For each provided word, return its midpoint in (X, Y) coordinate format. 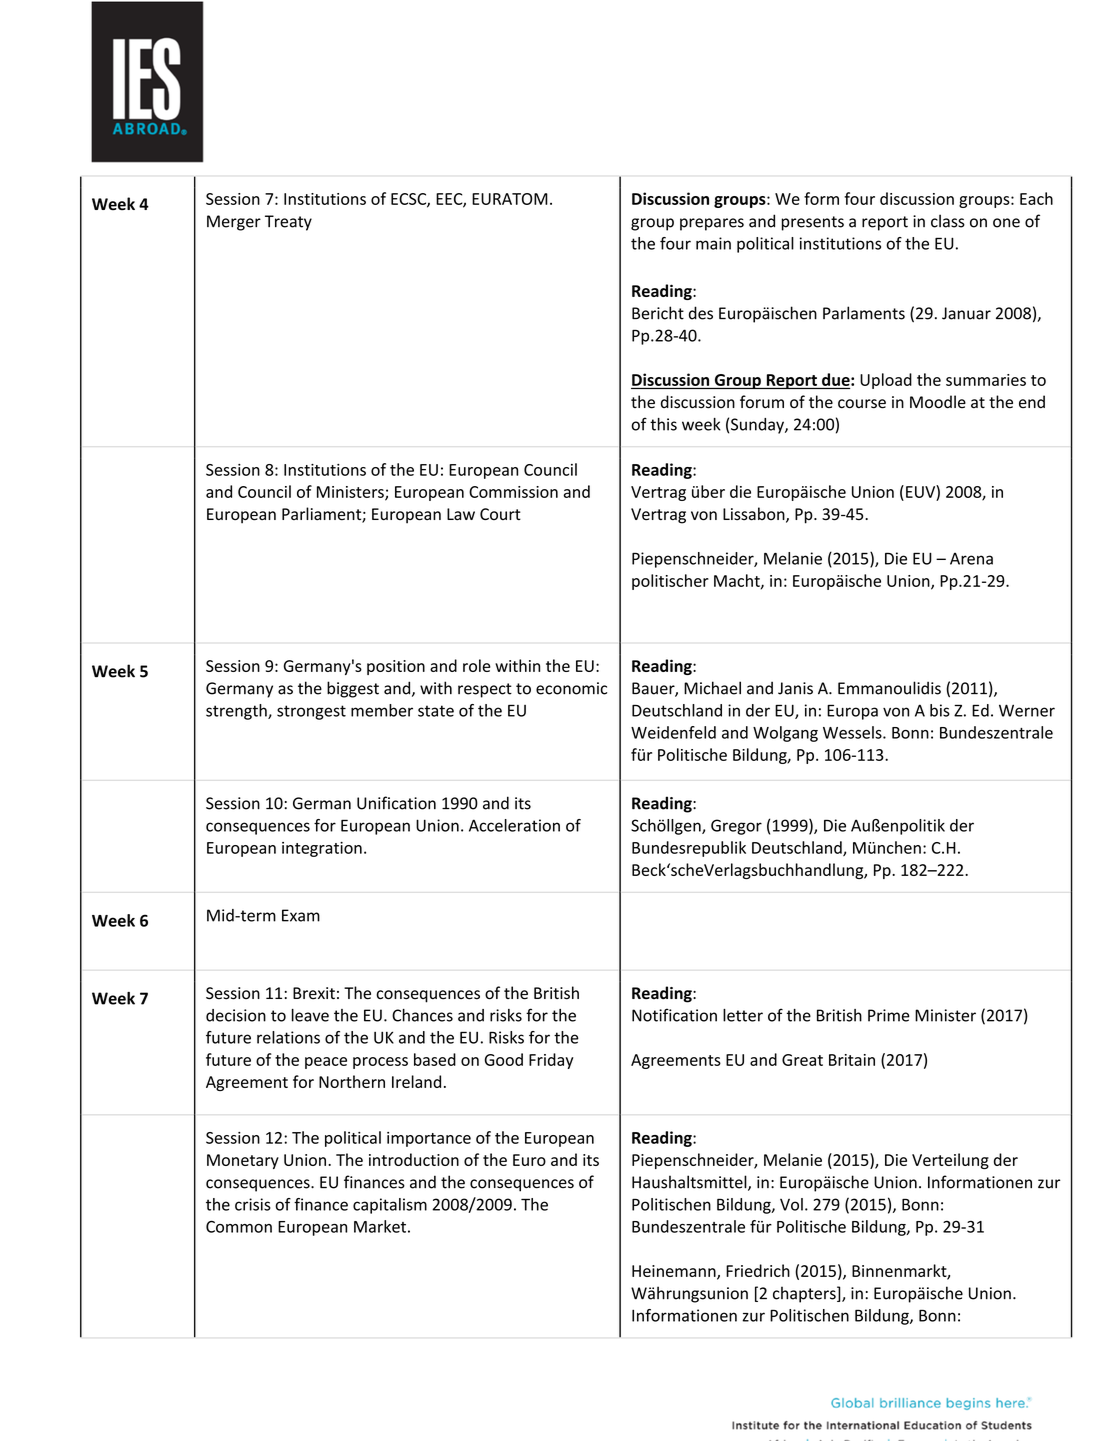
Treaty (288, 223)
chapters (805, 1294)
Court (500, 514)
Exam (301, 915)
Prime (889, 1015)
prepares (712, 224)
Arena (971, 559)
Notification (674, 1015)
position (396, 667)
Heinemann (675, 1272)
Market (380, 1226)
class (948, 221)
